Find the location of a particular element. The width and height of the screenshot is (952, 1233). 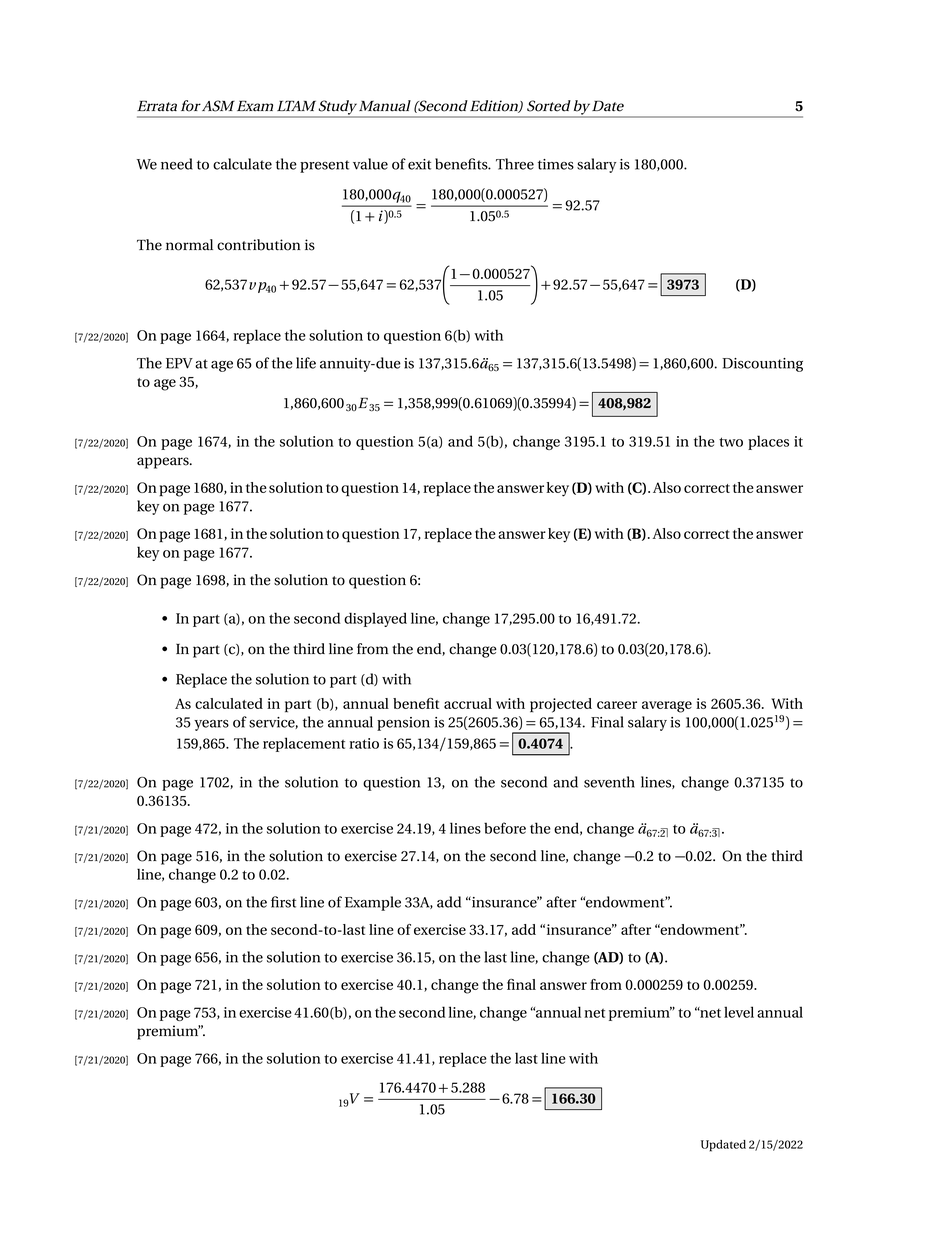

years is located at coordinates (211, 725).
